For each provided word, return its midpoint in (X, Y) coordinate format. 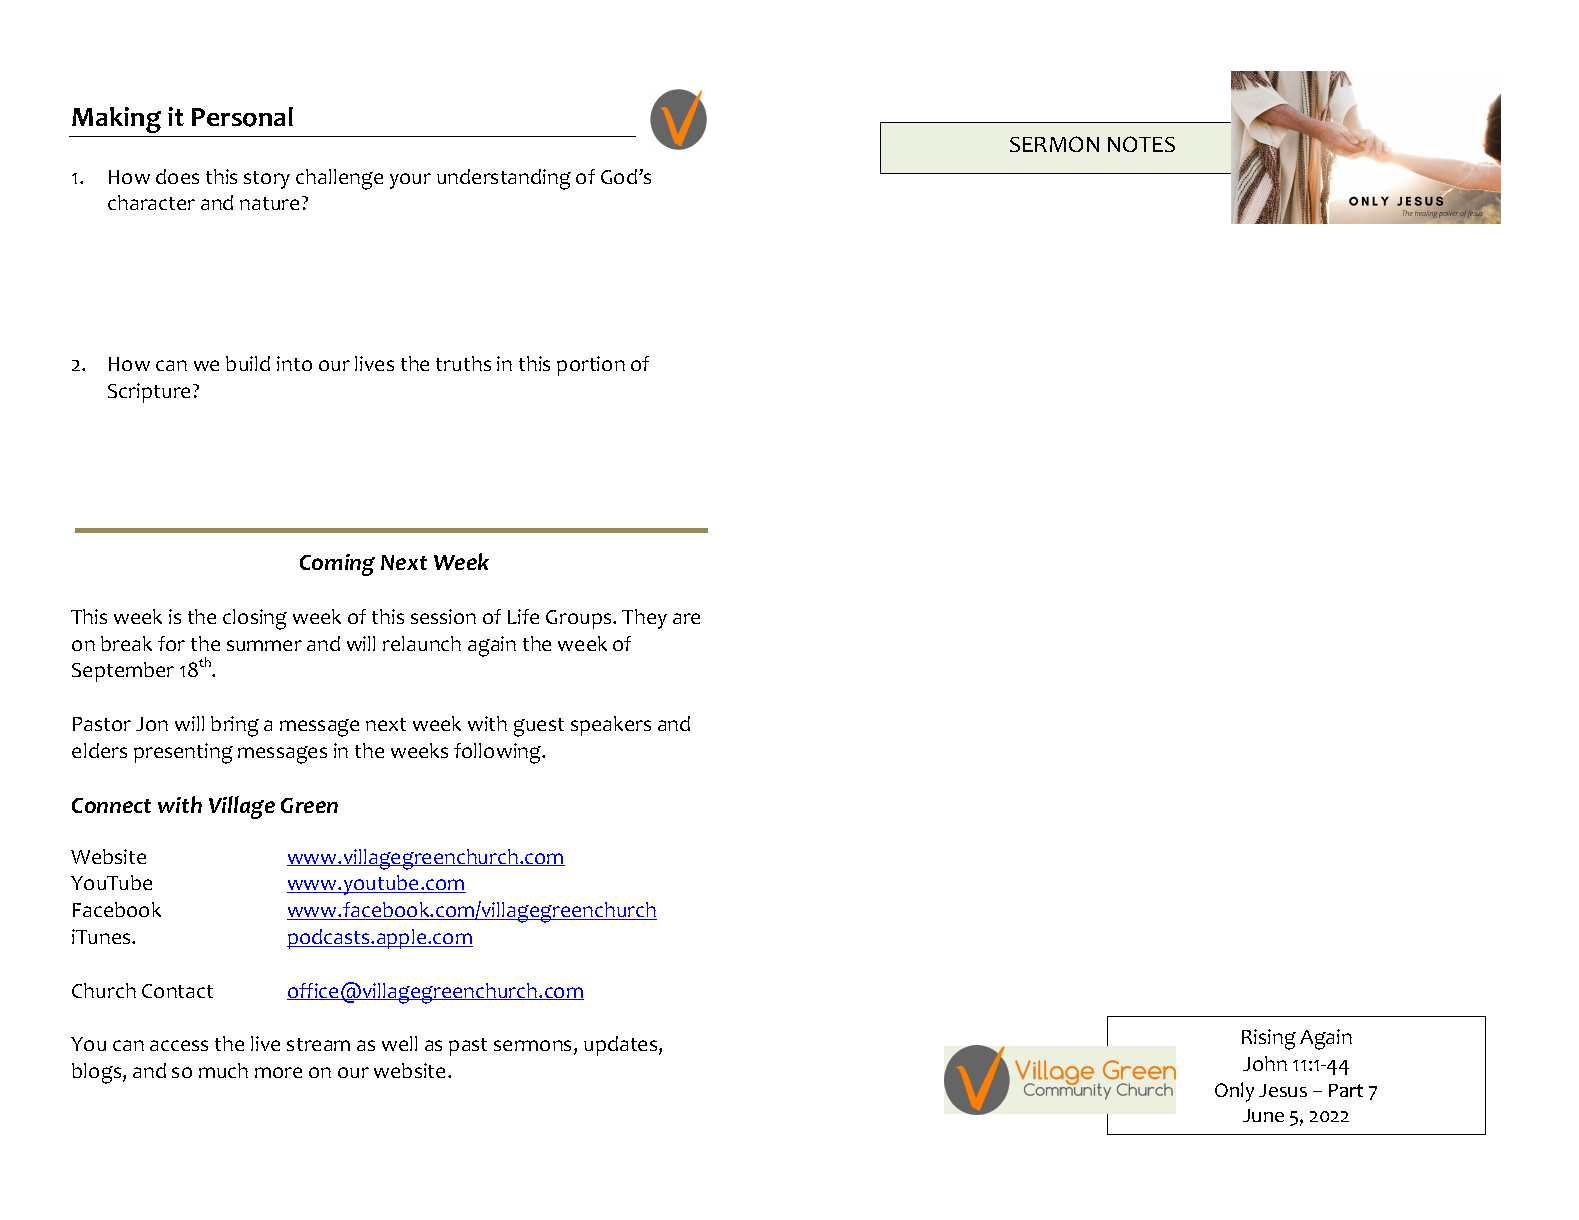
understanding (504, 179)
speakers (611, 726)
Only (1234, 1092)
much (223, 1070)
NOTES (1141, 144)
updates (622, 1046)
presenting (183, 753)
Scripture (151, 393)
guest (539, 727)
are (686, 618)
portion (591, 366)
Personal (242, 117)
